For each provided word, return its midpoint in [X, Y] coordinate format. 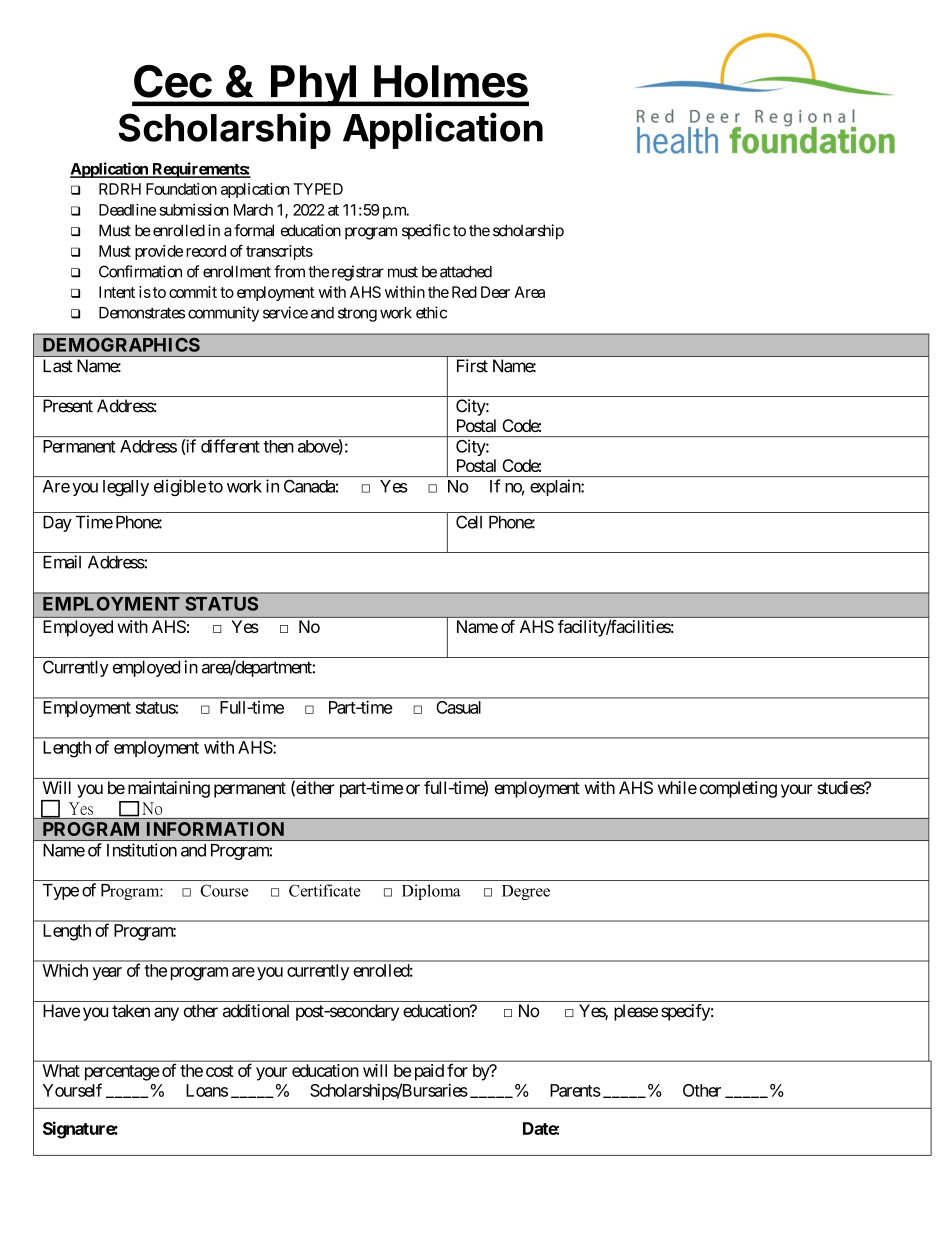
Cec [173, 81]
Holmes [451, 81]
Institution [142, 850]
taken [131, 1011]
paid [427, 1072]
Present [68, 406]
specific [426, 232]
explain [556, 487]
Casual [458, 707]
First [472, 366]
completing [738, 789]
